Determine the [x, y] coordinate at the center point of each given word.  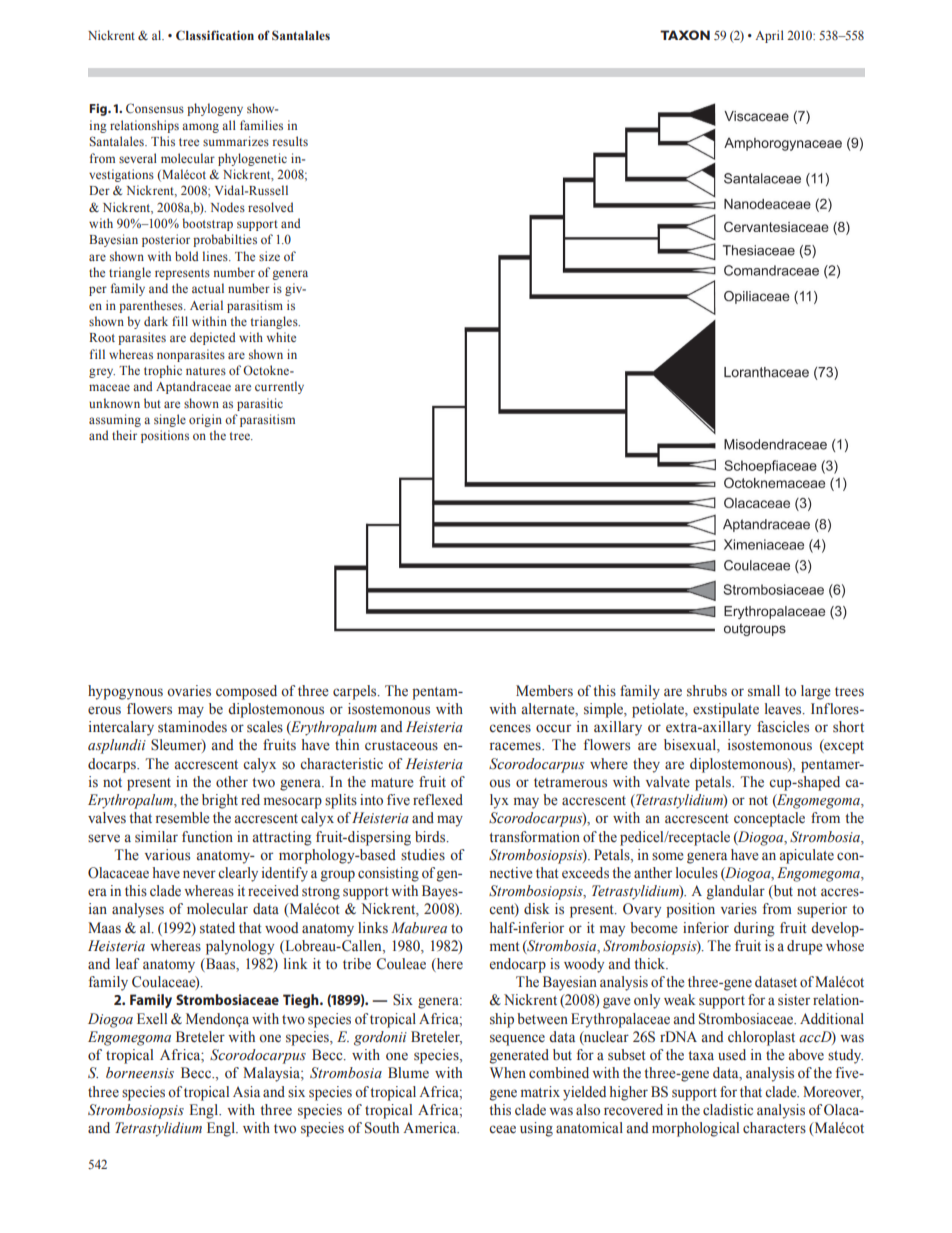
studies [423, 855]
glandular [736, 892]
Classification [215, 35]
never [199, 874]
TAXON [685, 35]
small [764, 691]
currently [279, 387]
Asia [246, 1092]
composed [246, 692]
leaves [784, 709]
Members [544, 691]
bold [186, 256]
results [290, 141]
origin [205, 420]
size [269, 256]
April [770, 36]
